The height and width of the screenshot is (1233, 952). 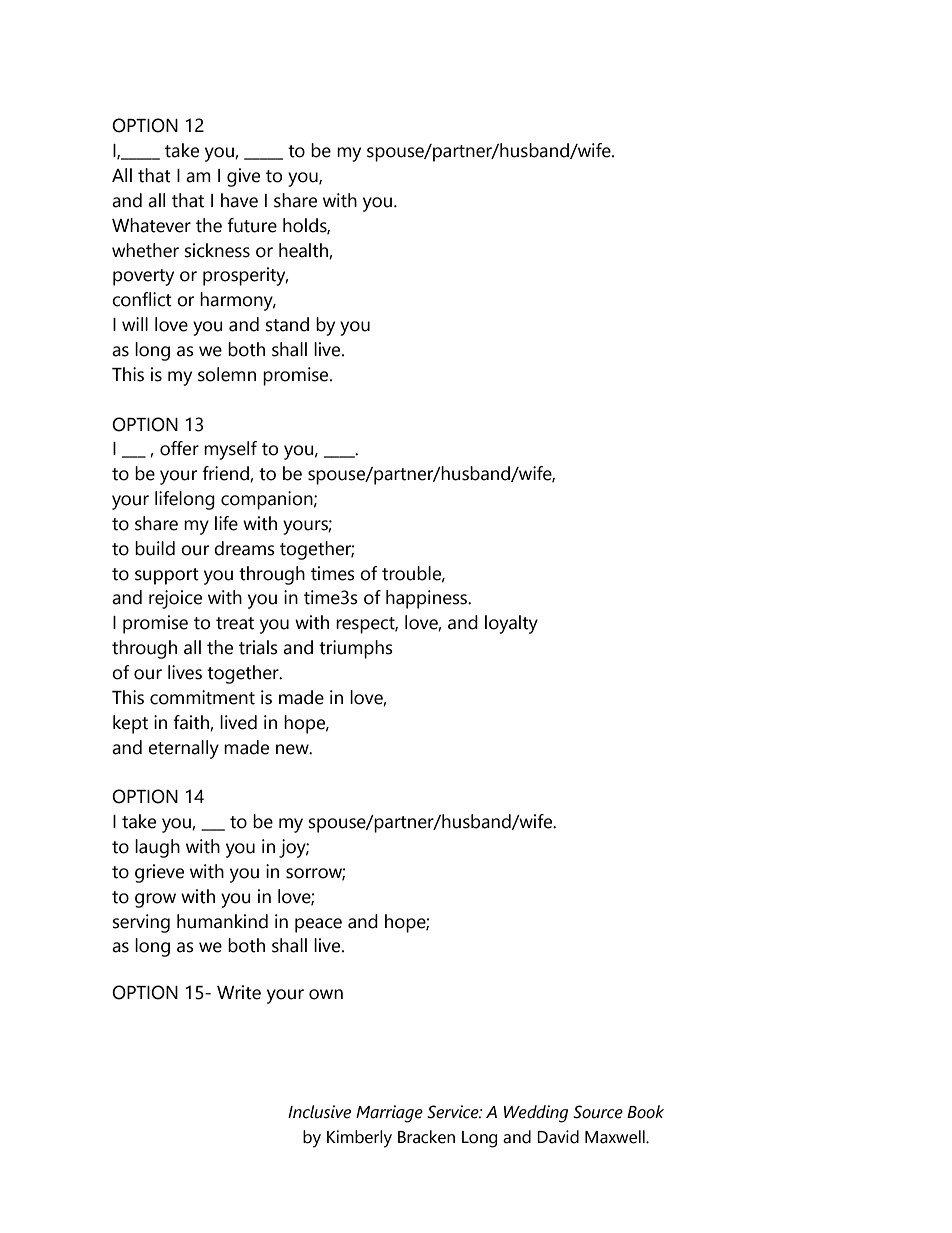 What do you see at coordinates (389, 1114) in the screenshot?
I see `Marriage` at bounding box center [389, 1114].
